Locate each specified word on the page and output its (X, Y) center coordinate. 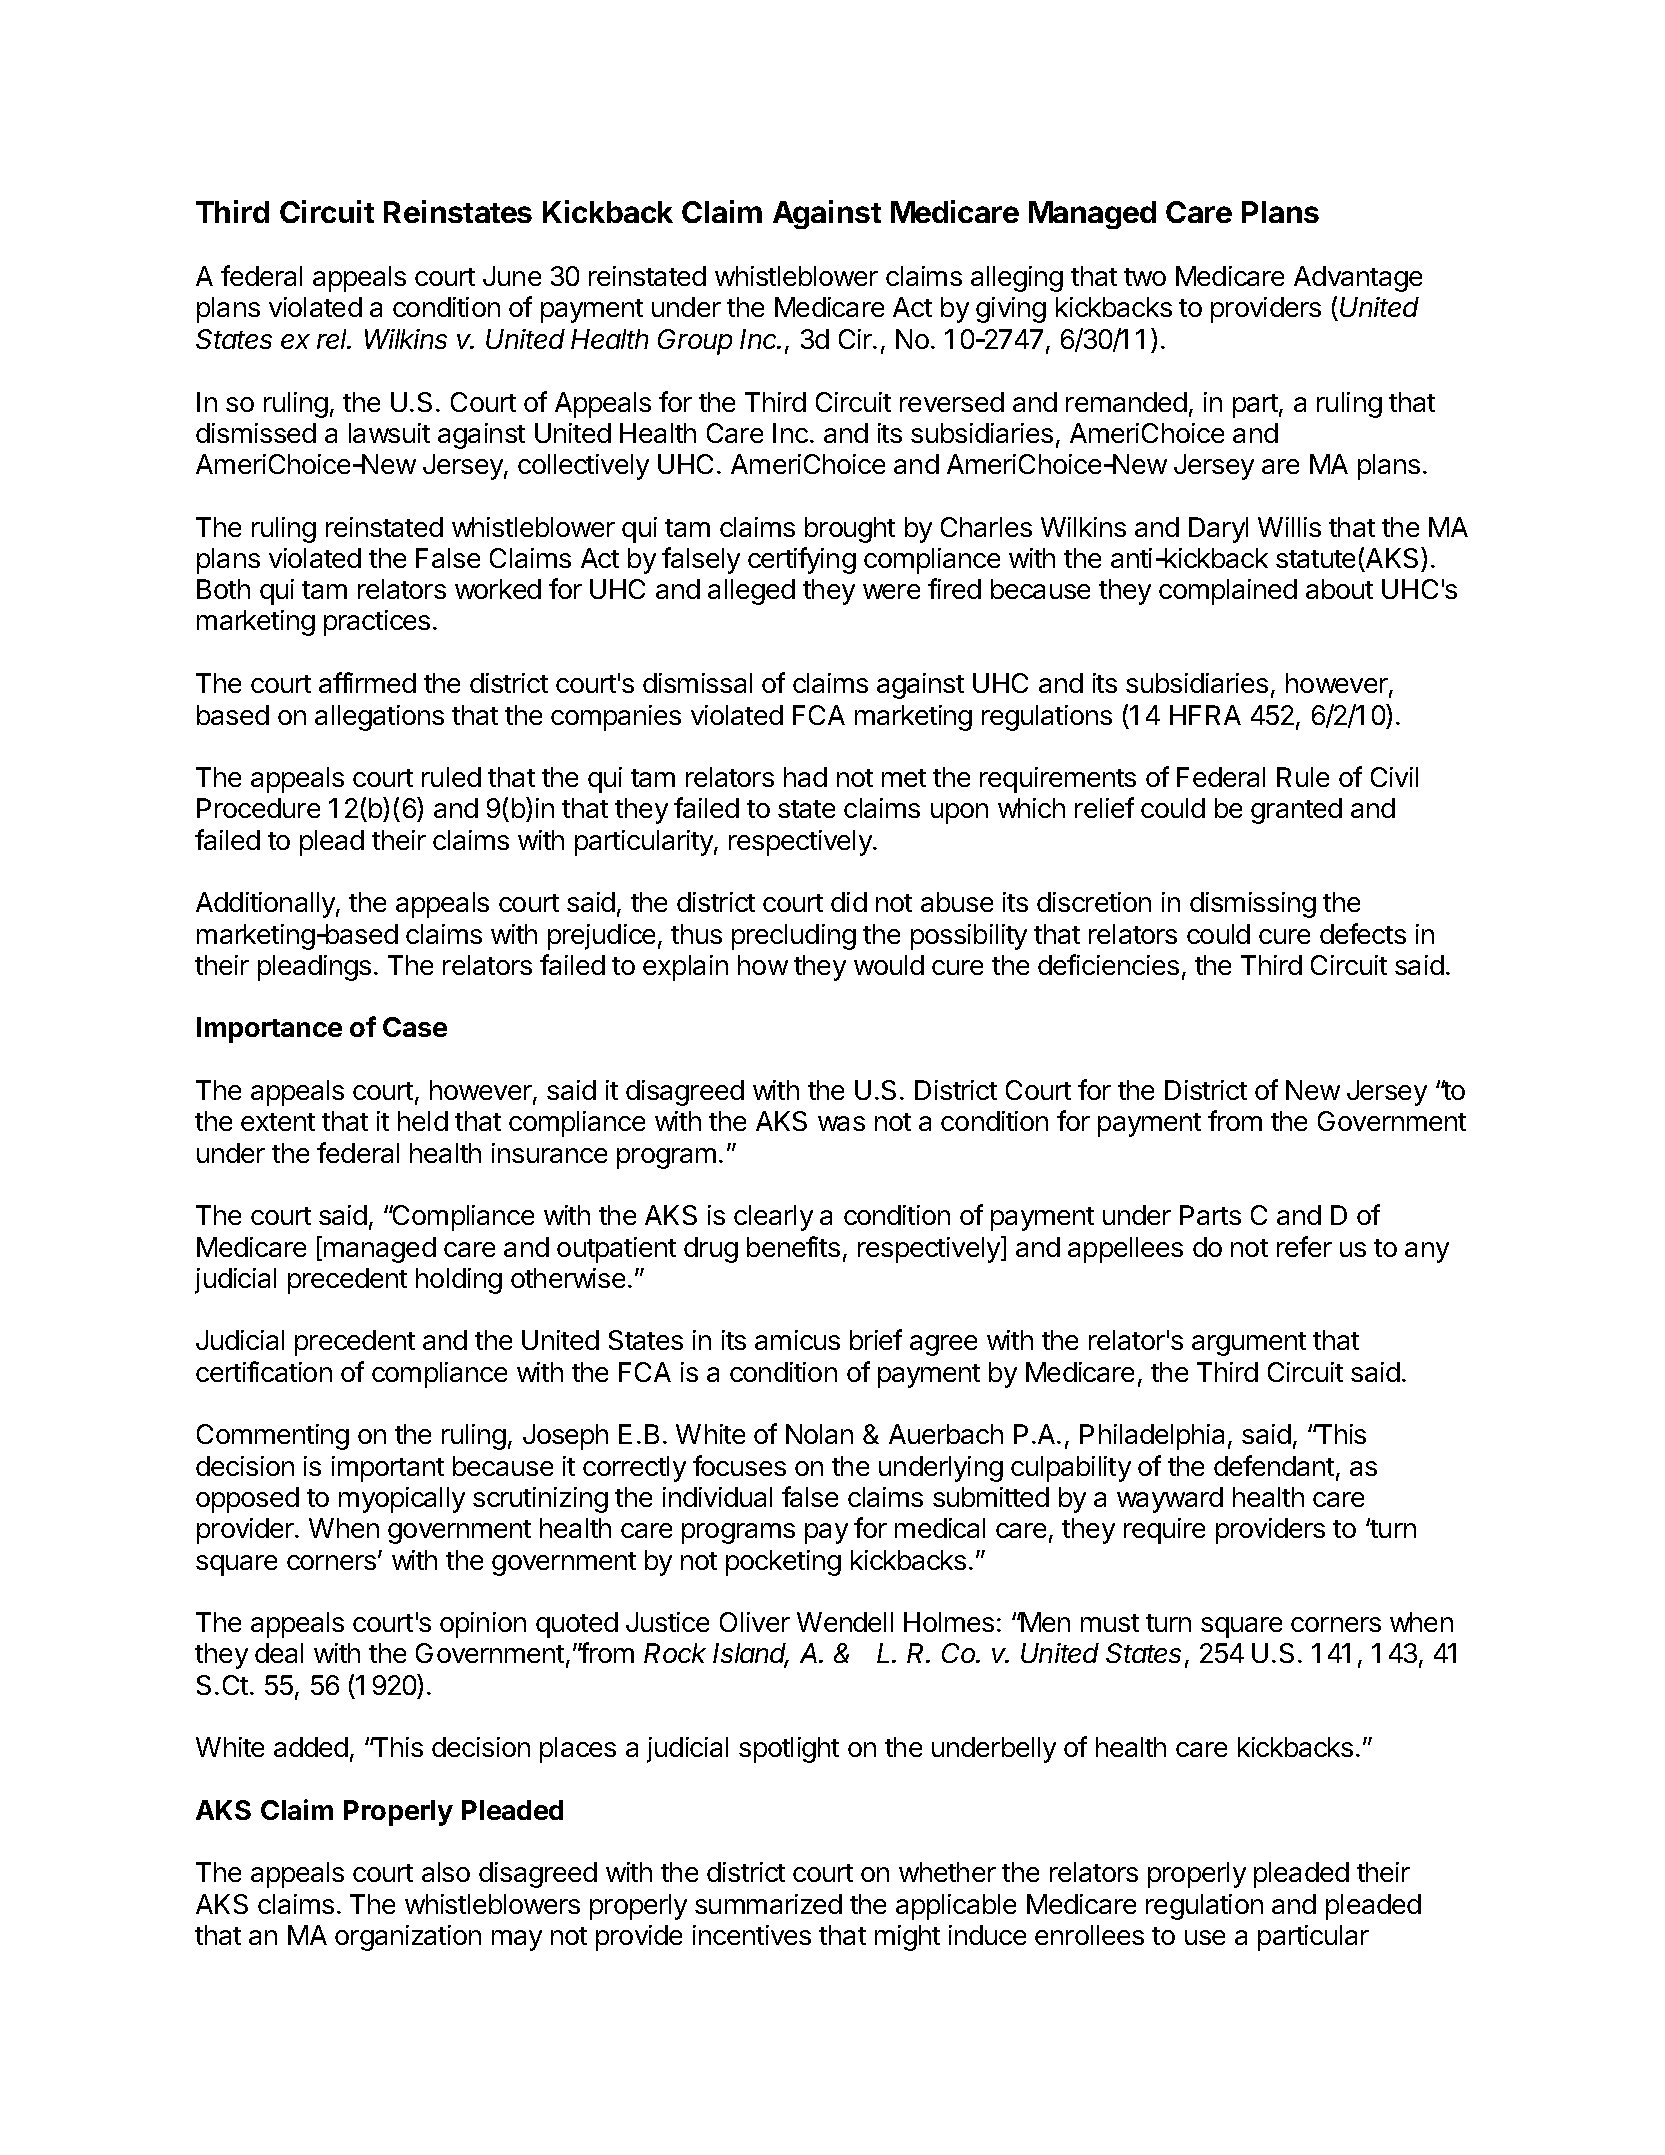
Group (695, 342)
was (841, 1123)
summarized (768, 1904)
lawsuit (389, 433)
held (423, 1121)
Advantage (1358, 279)
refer (1304, 1246)
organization (408, 1938)
